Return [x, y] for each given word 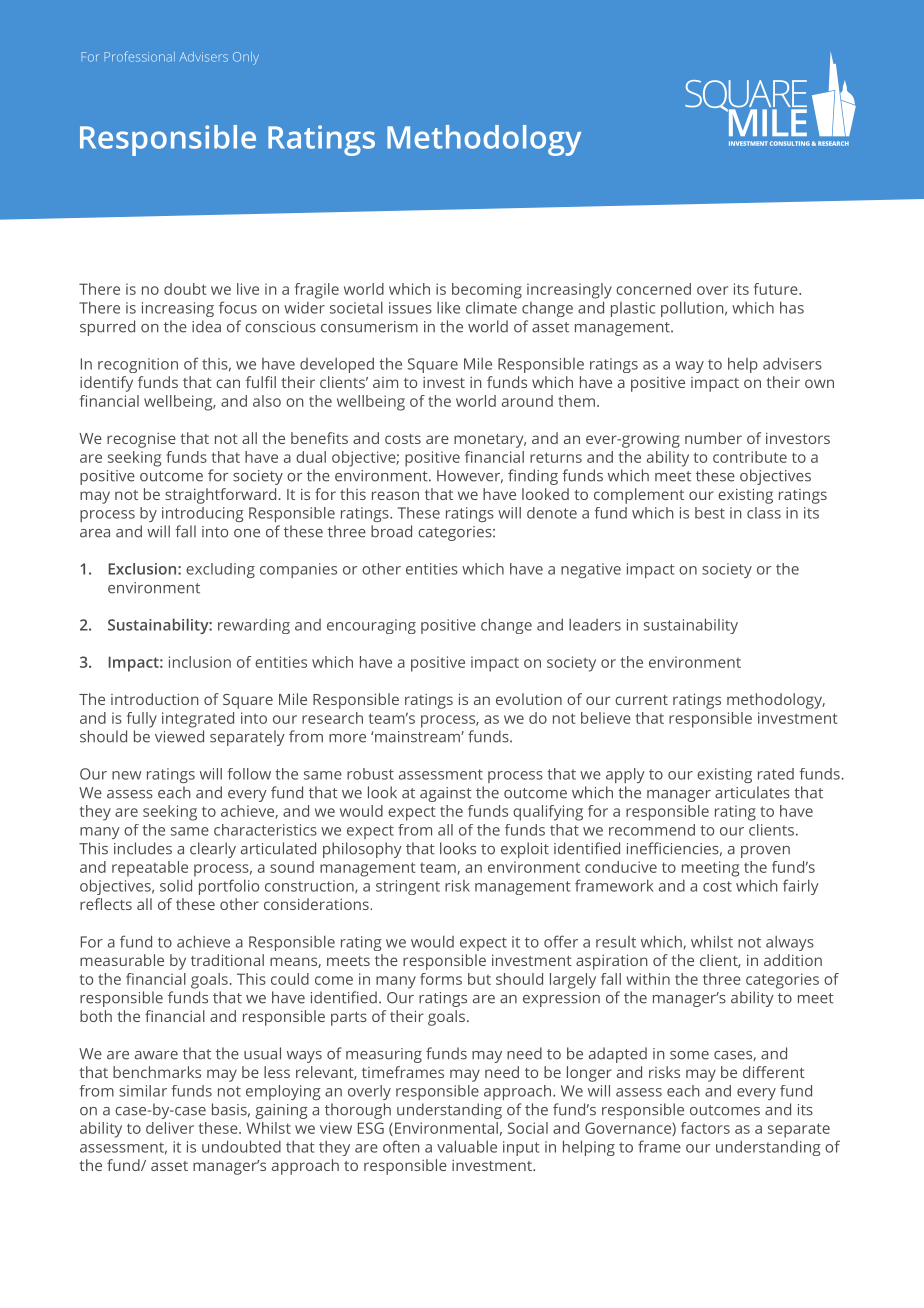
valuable [467, 1146]
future [777, 289]
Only [246, 58]
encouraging [371, 626]
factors [705, 1128]
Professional [140, 56]
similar [143, 1091]
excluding [220, 570]
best [710, 513]
